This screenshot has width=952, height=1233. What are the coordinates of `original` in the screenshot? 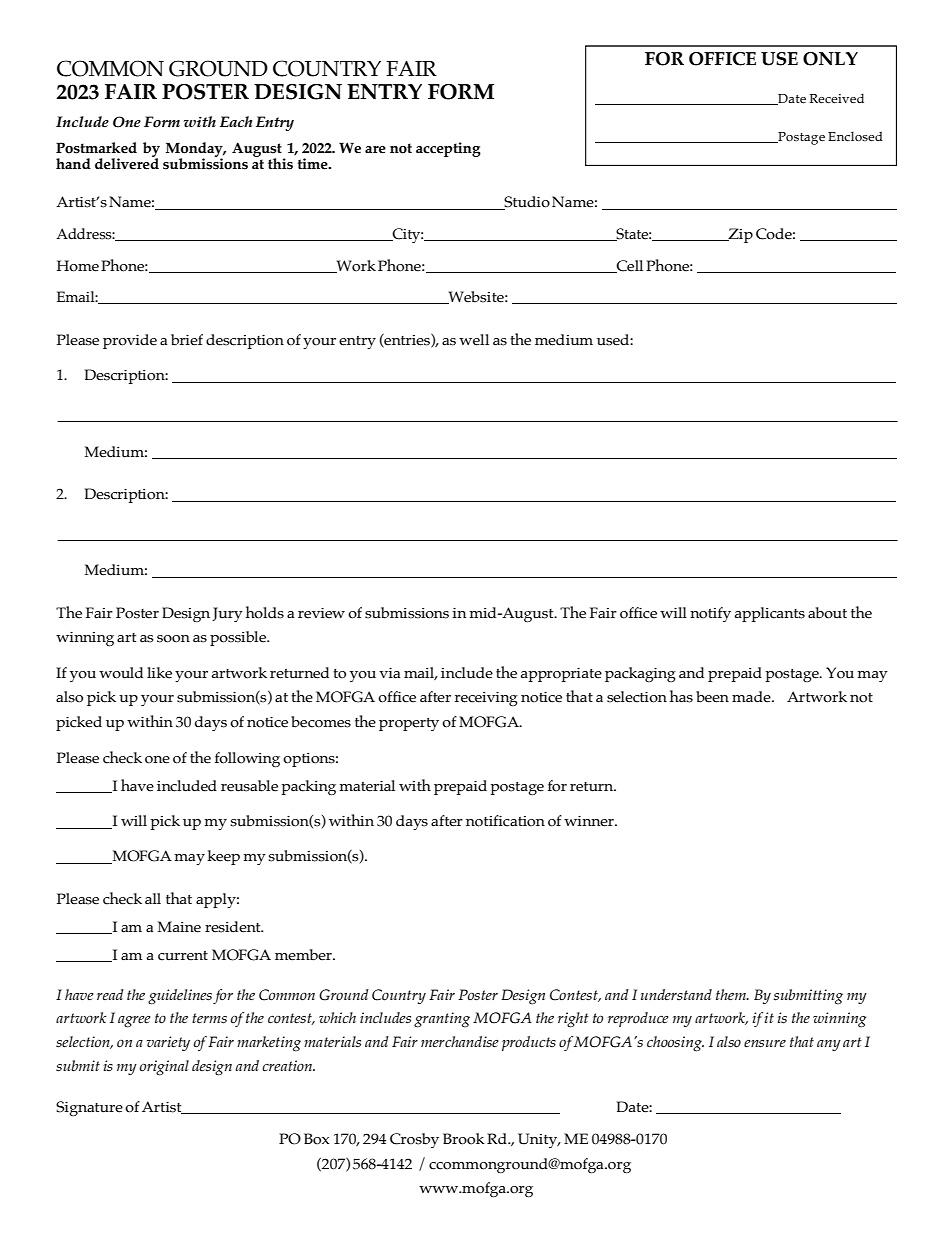 It's located at (164, 1068).
